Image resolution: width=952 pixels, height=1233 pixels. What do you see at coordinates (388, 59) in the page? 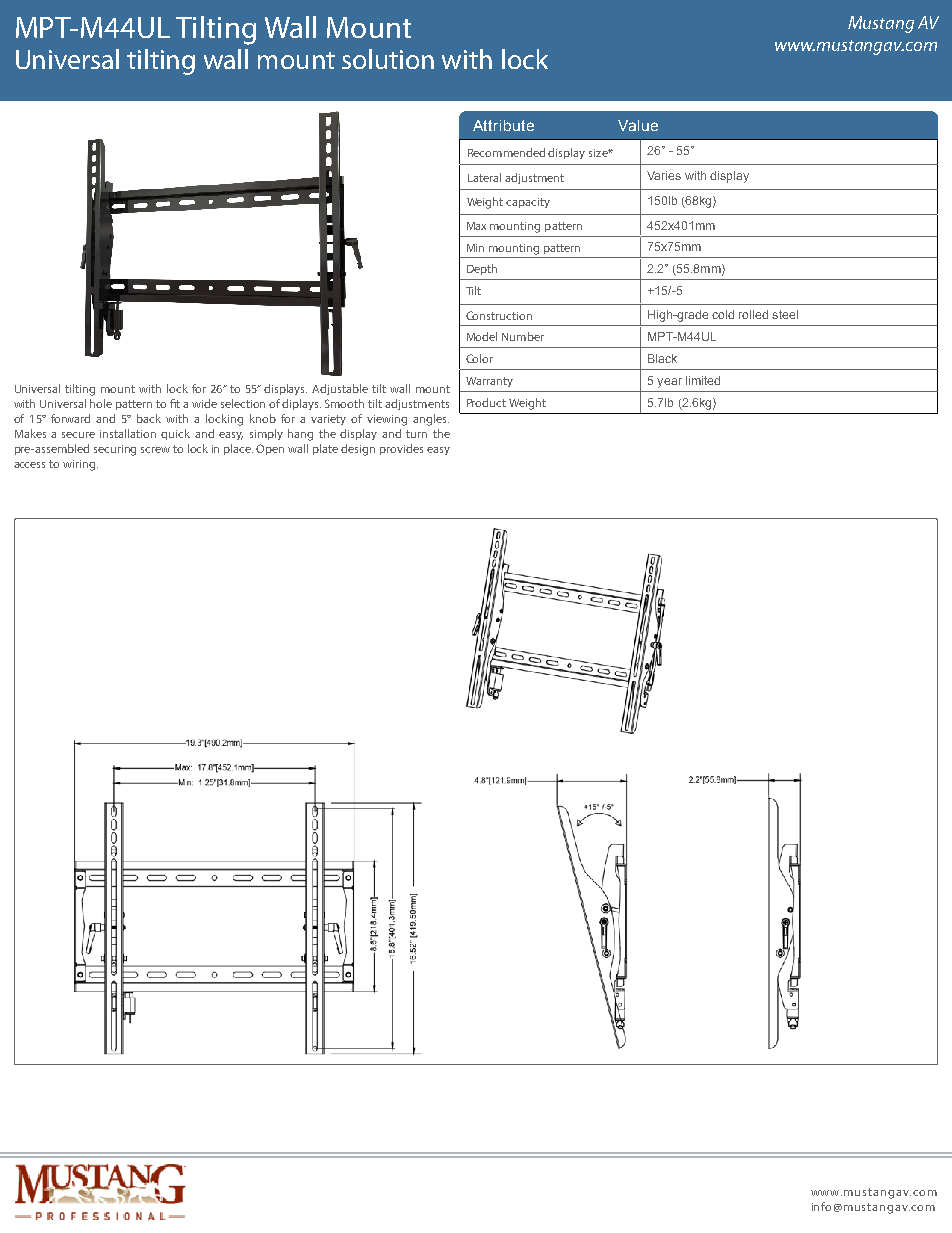
I see `solution` at bounding box center [388, 59].
